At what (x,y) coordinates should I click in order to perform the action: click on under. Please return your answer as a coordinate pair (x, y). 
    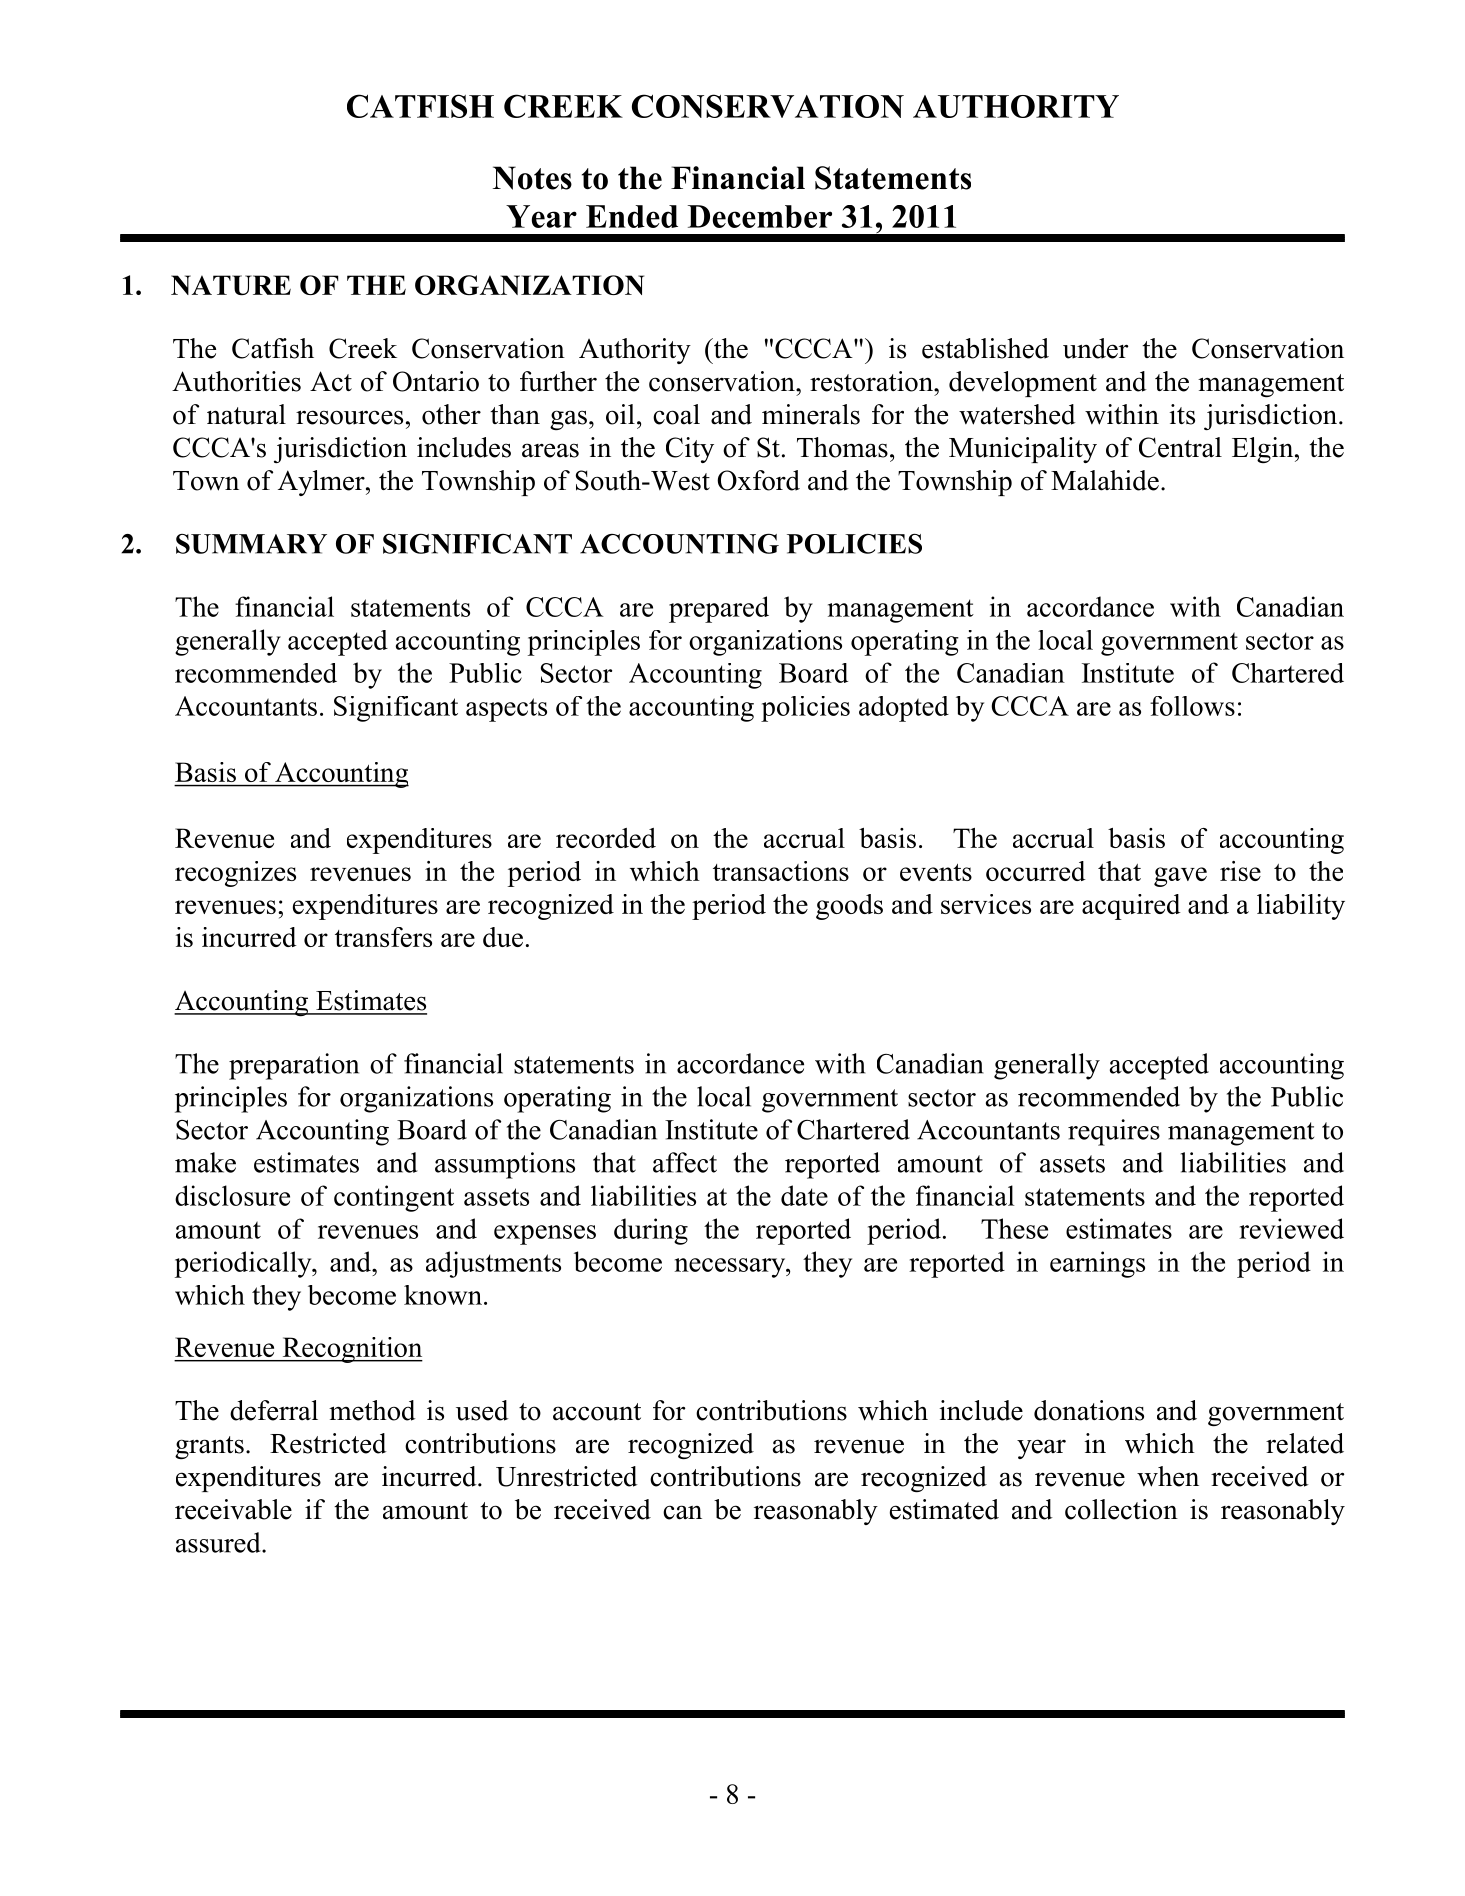
    Looking at the image, I should click on (1095, 348).
